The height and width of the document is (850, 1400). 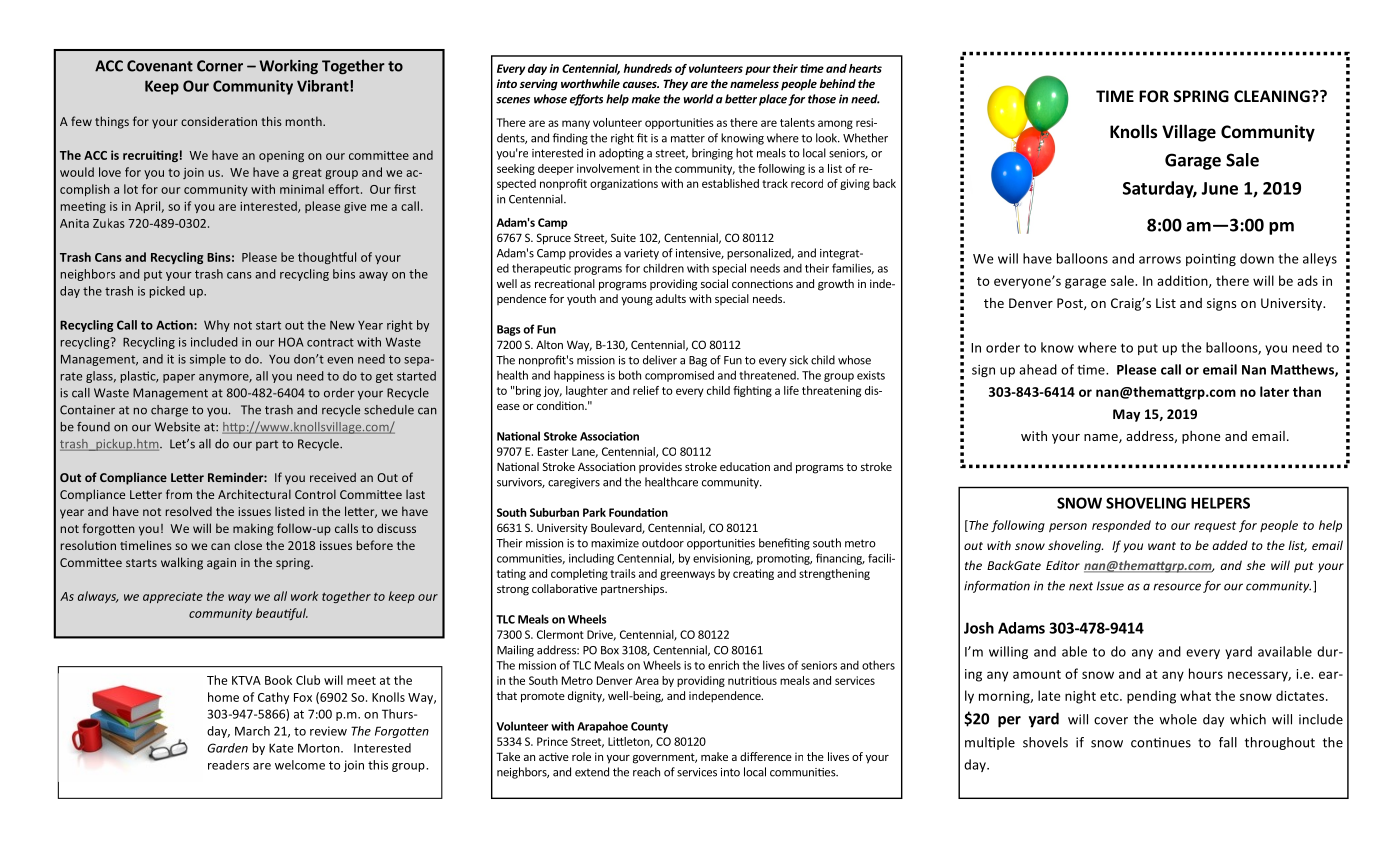 I want to click on fighting, so click(x=752, y=391).
